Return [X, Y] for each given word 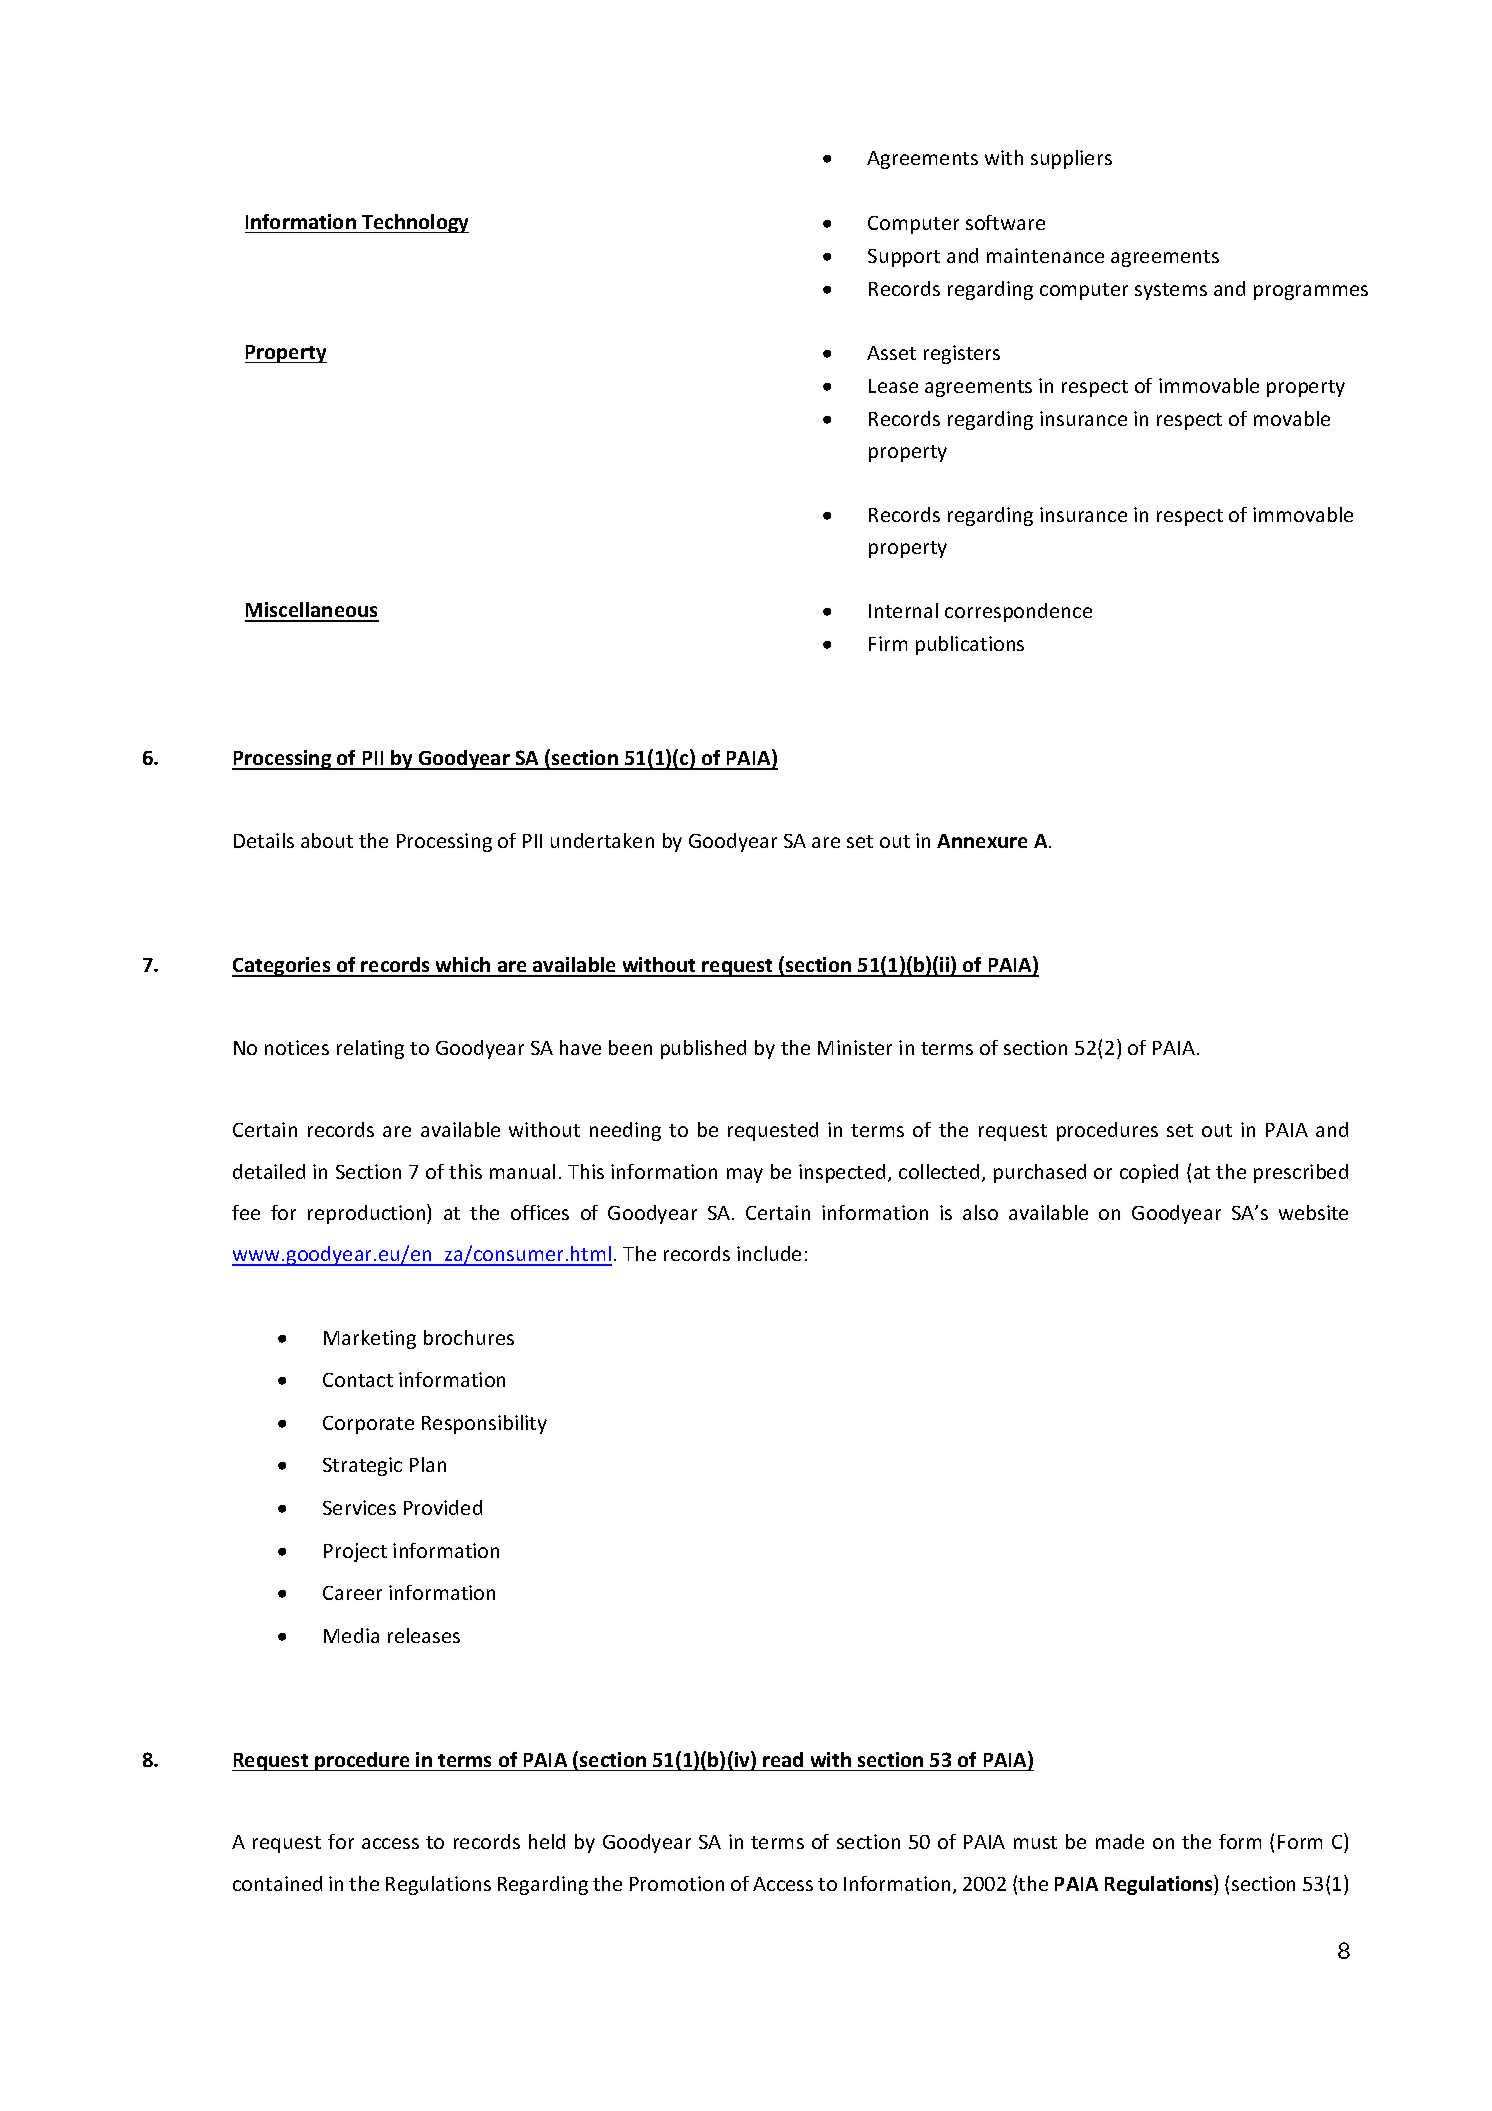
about [327, 840]
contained [277, 1883]
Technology [414, 223]
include [769, 1253]
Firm [888, 643]
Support [904, 258]
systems [1171, 291]
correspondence [1018, 612]
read [783, 1759]
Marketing [370, 1339]
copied [1149, 1173]
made [1120, 1841]
